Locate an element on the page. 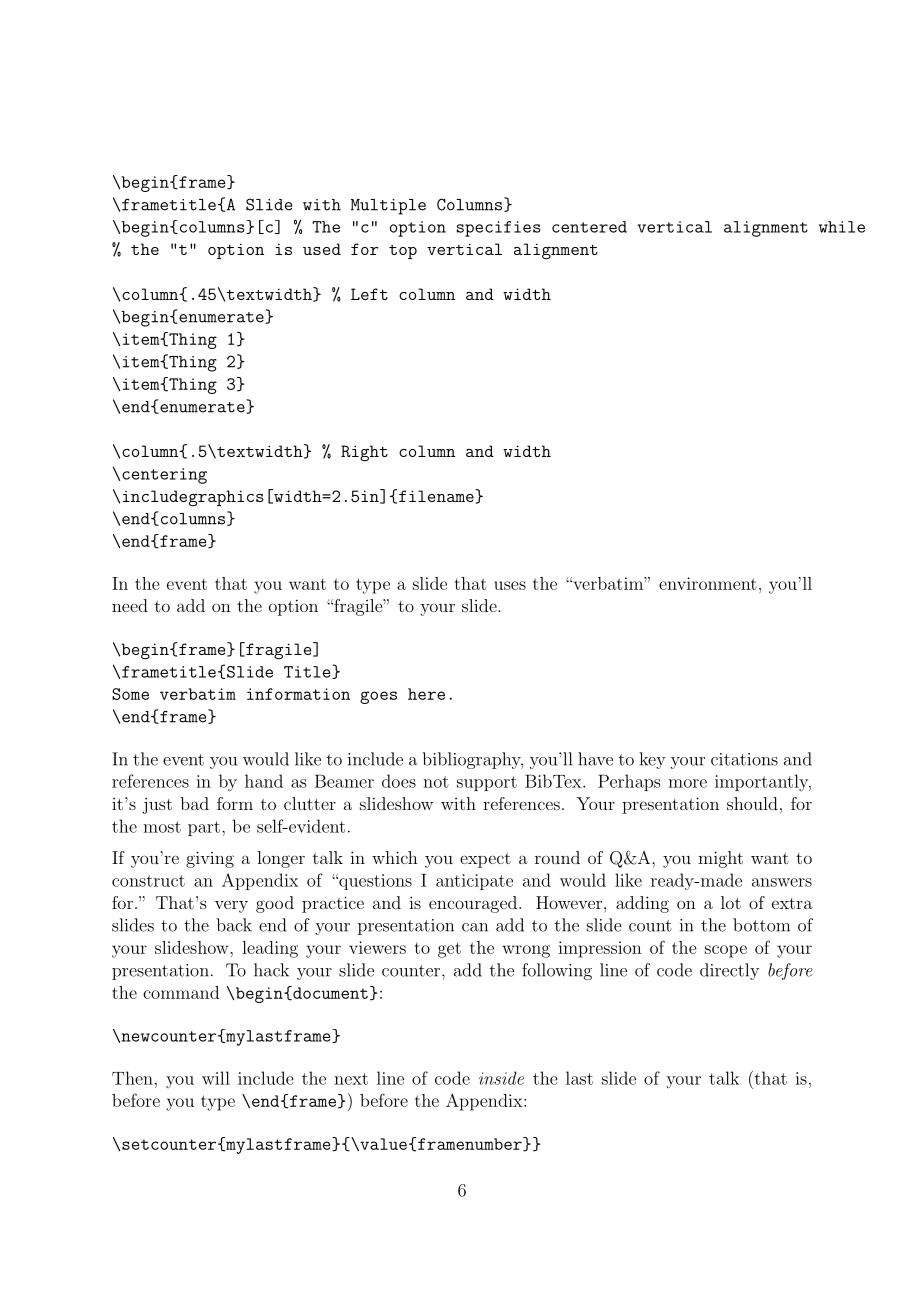  while is located at coordinates (842, 227).
